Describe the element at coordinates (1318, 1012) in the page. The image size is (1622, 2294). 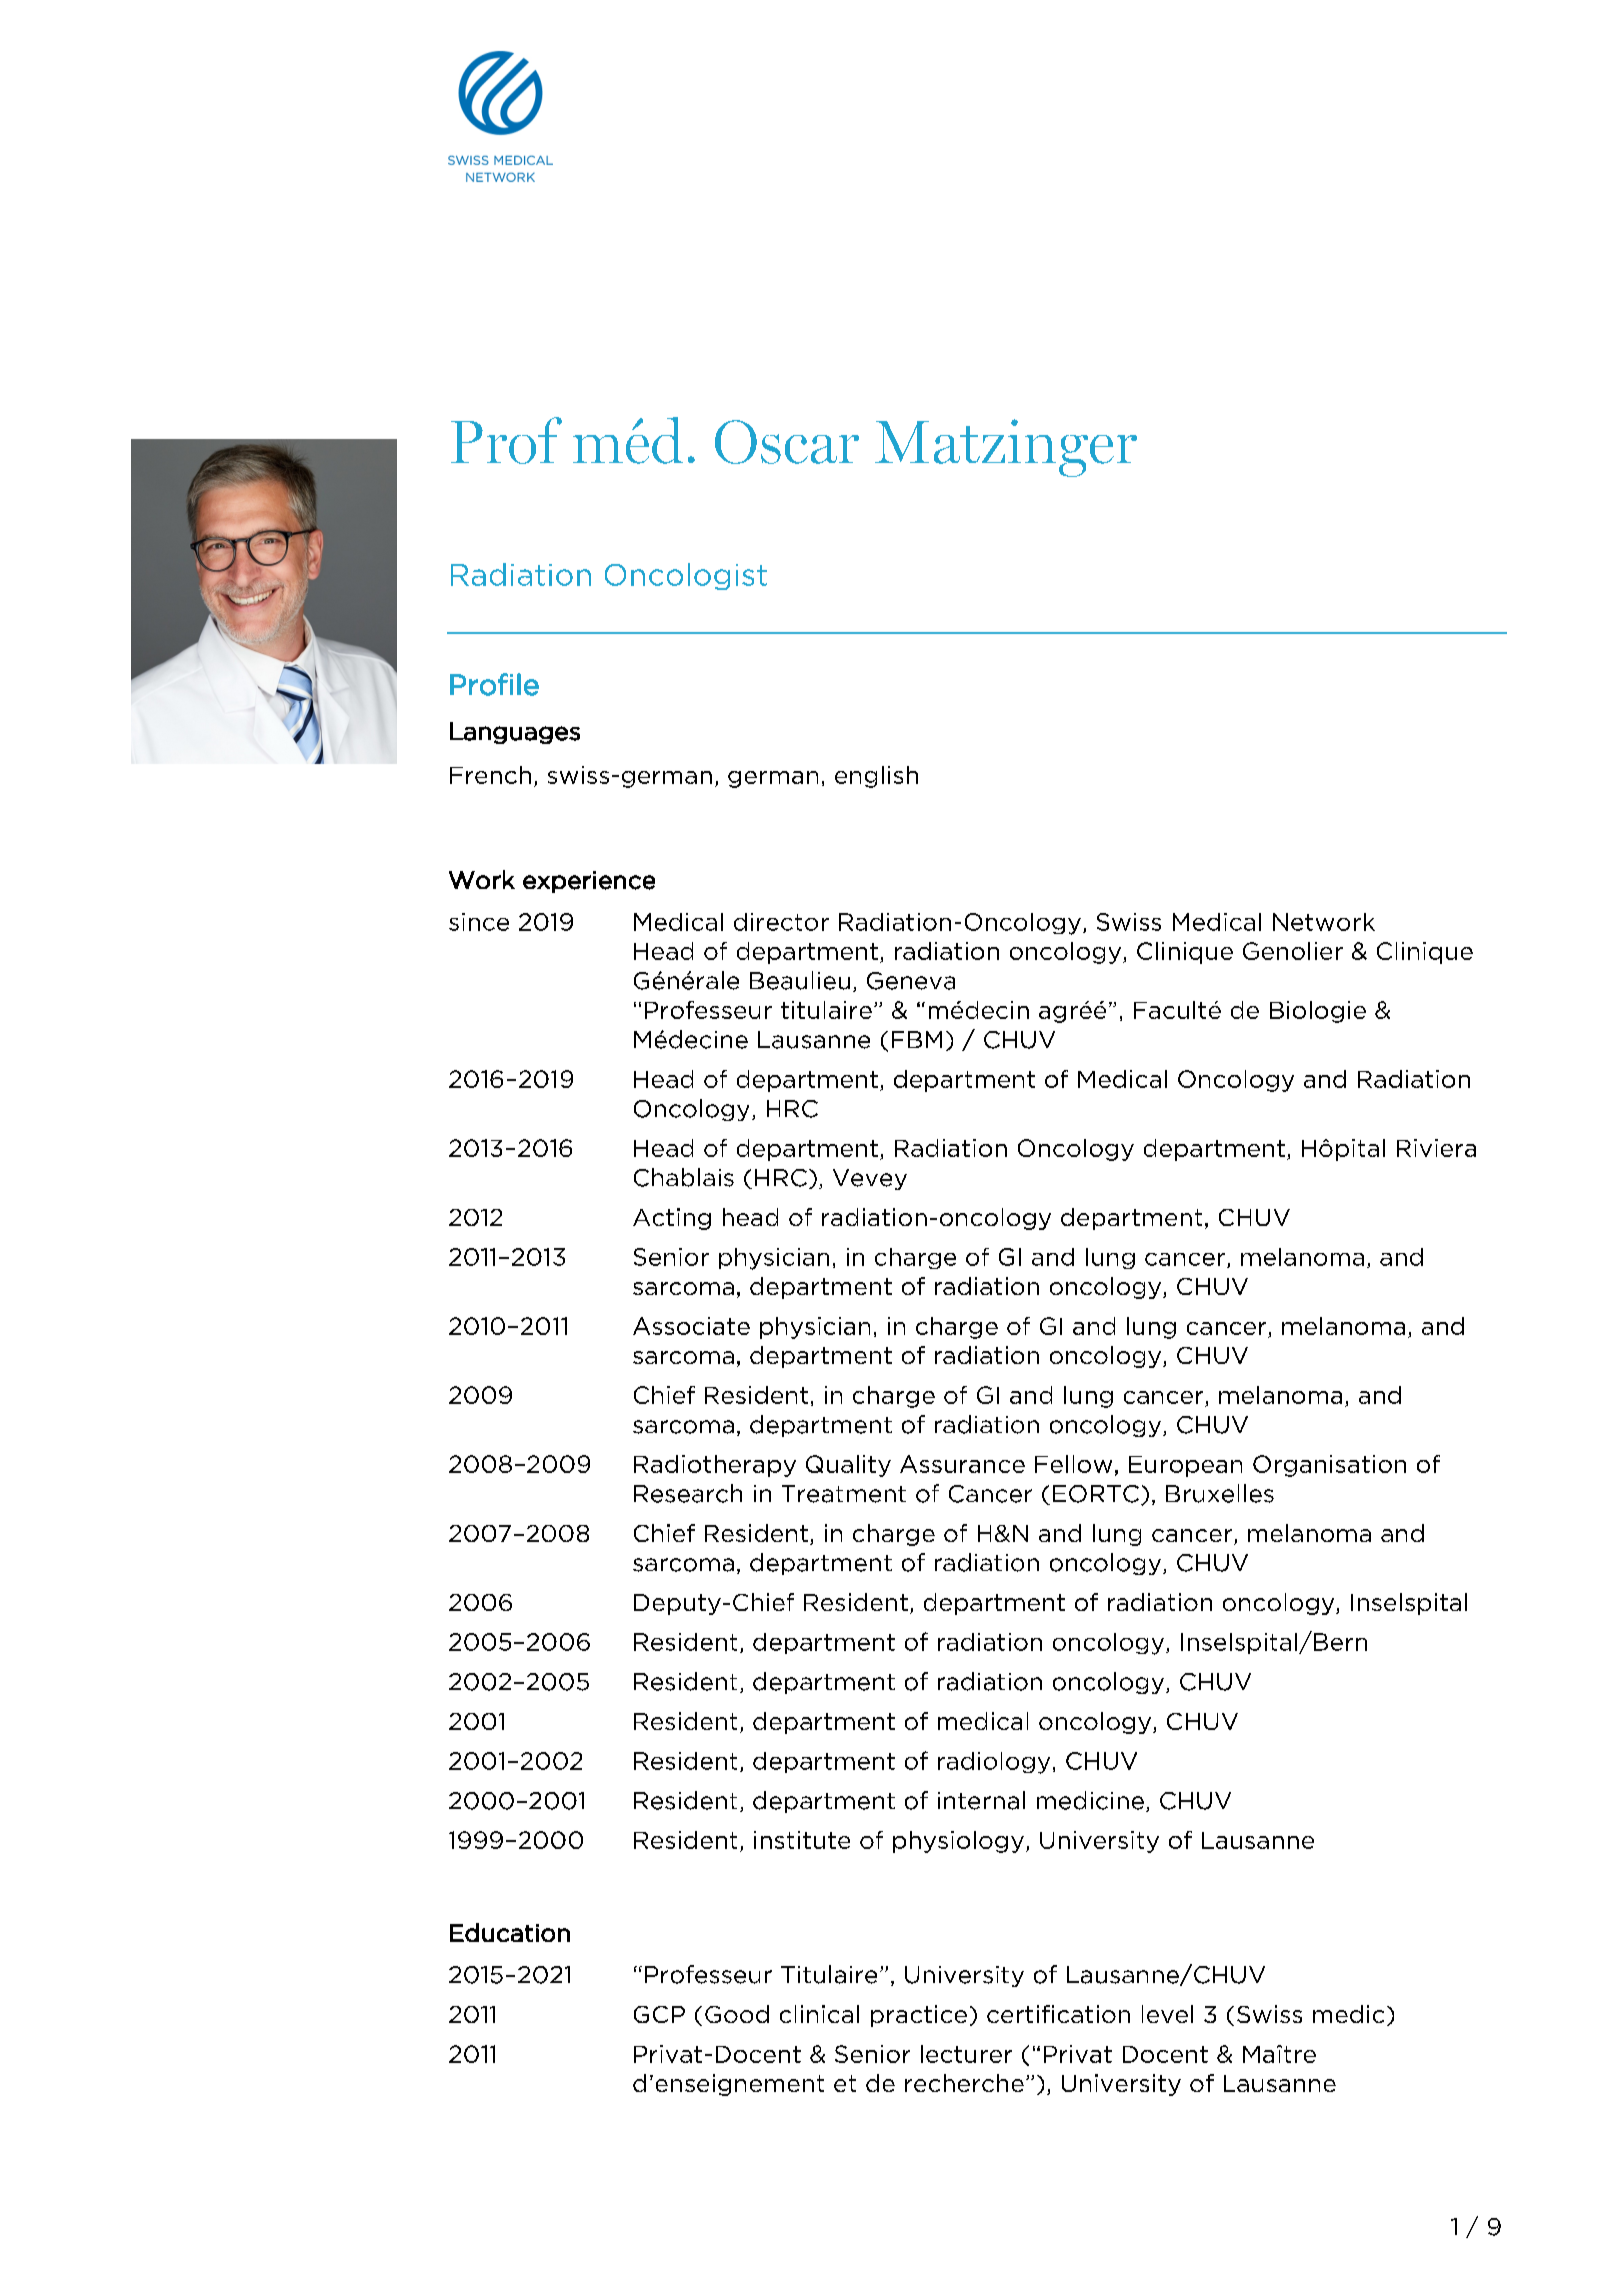
I see `Biologie` at that location.
